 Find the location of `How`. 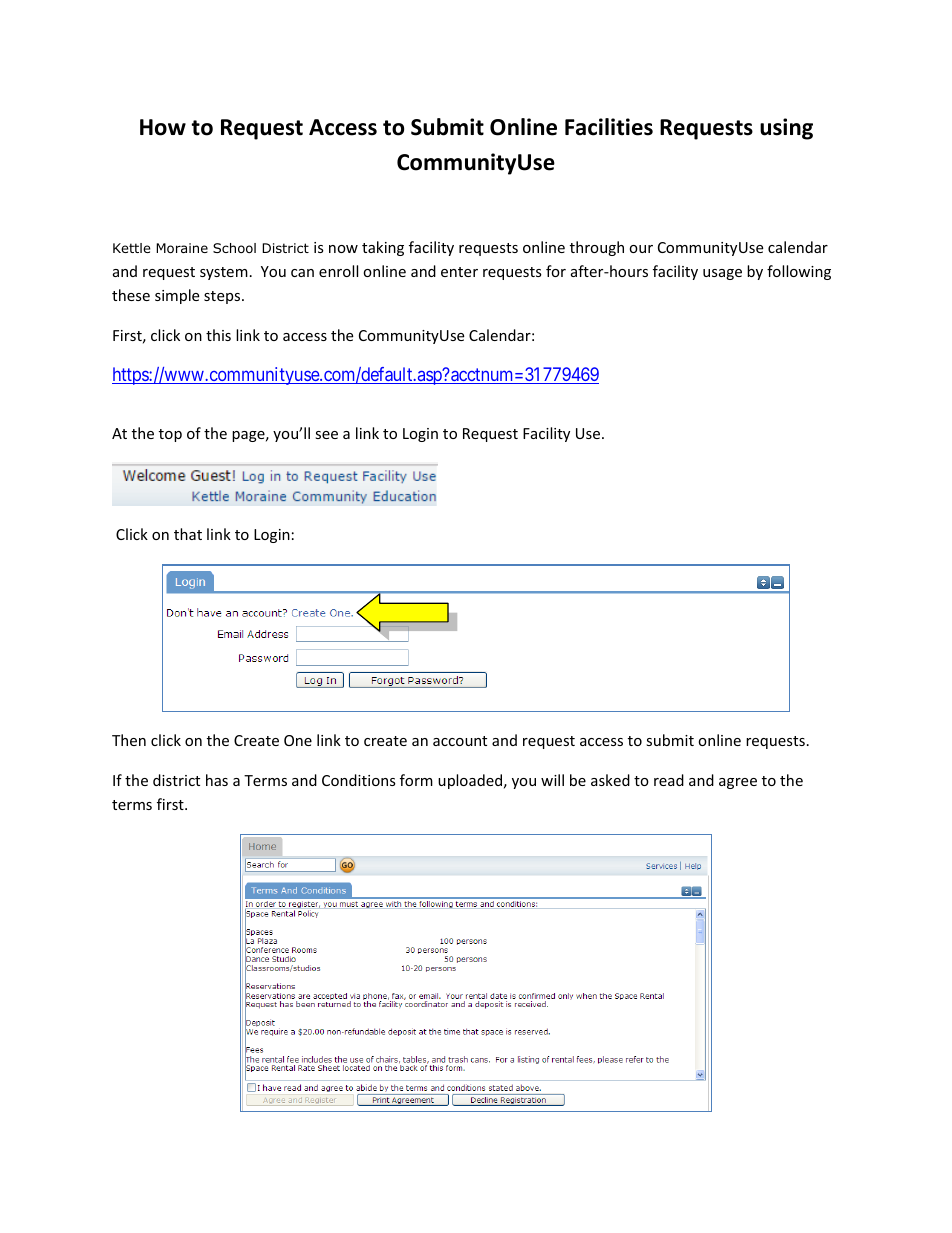

How is located at coordinates (163, 127).
